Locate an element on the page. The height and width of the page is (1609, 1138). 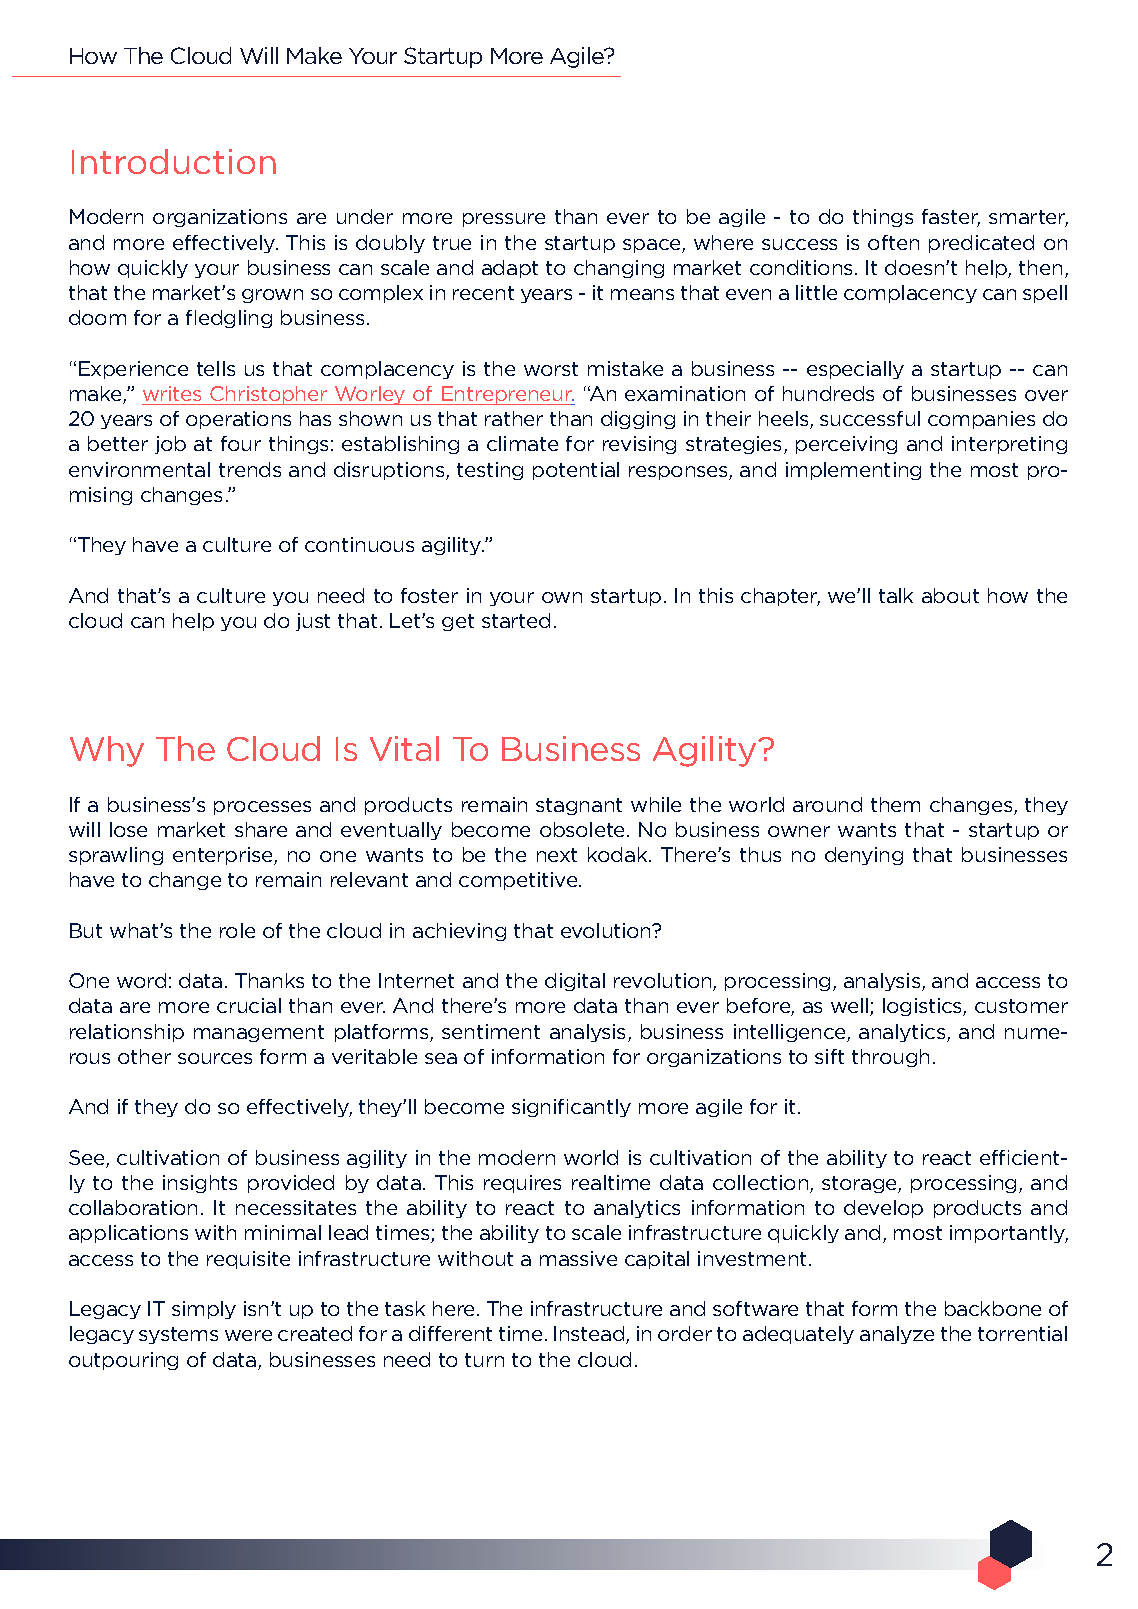
stagnant is located at coordinates (579, 806).
